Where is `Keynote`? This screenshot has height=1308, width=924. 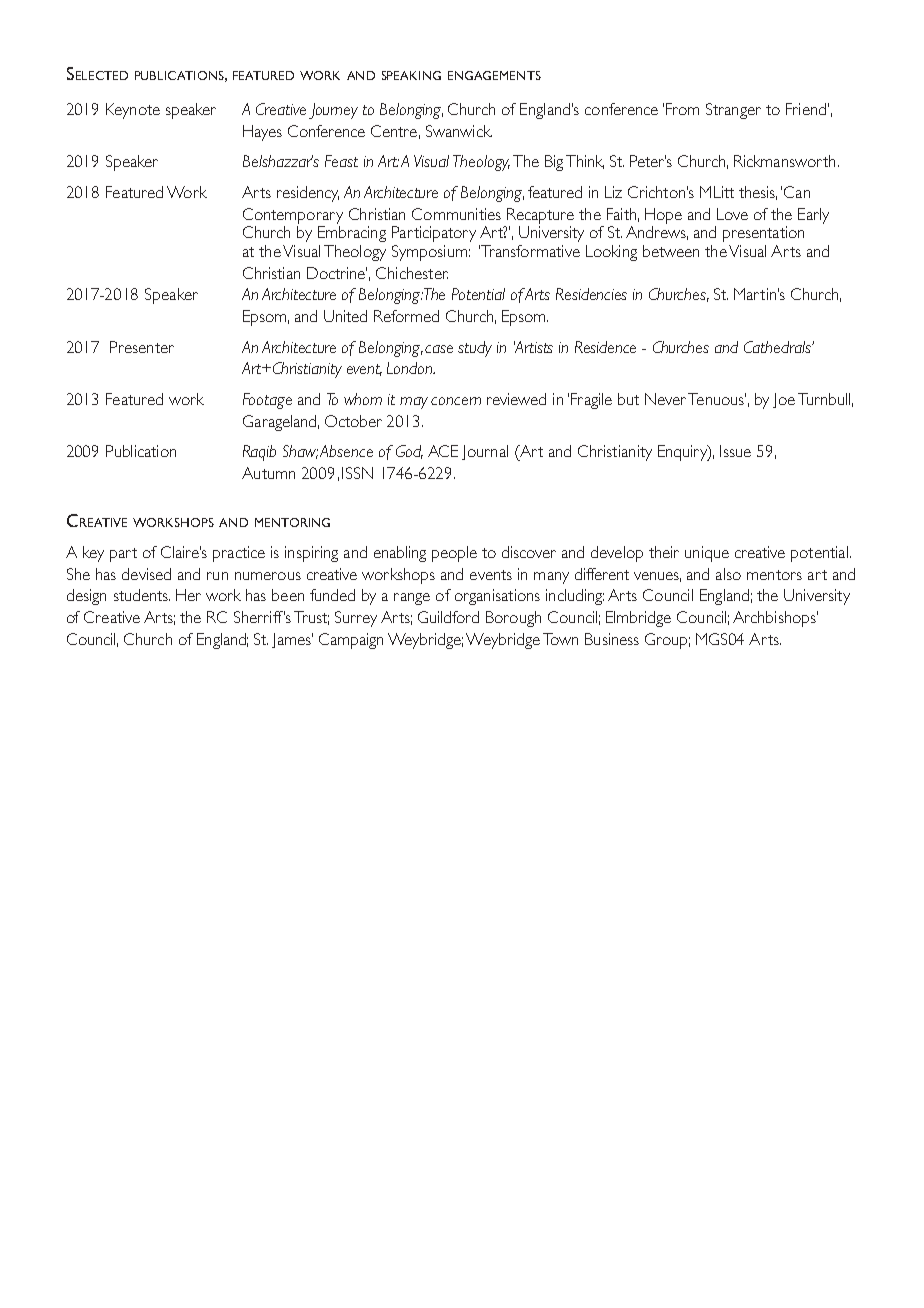
Keynote is located at coordinates (133, 111).
